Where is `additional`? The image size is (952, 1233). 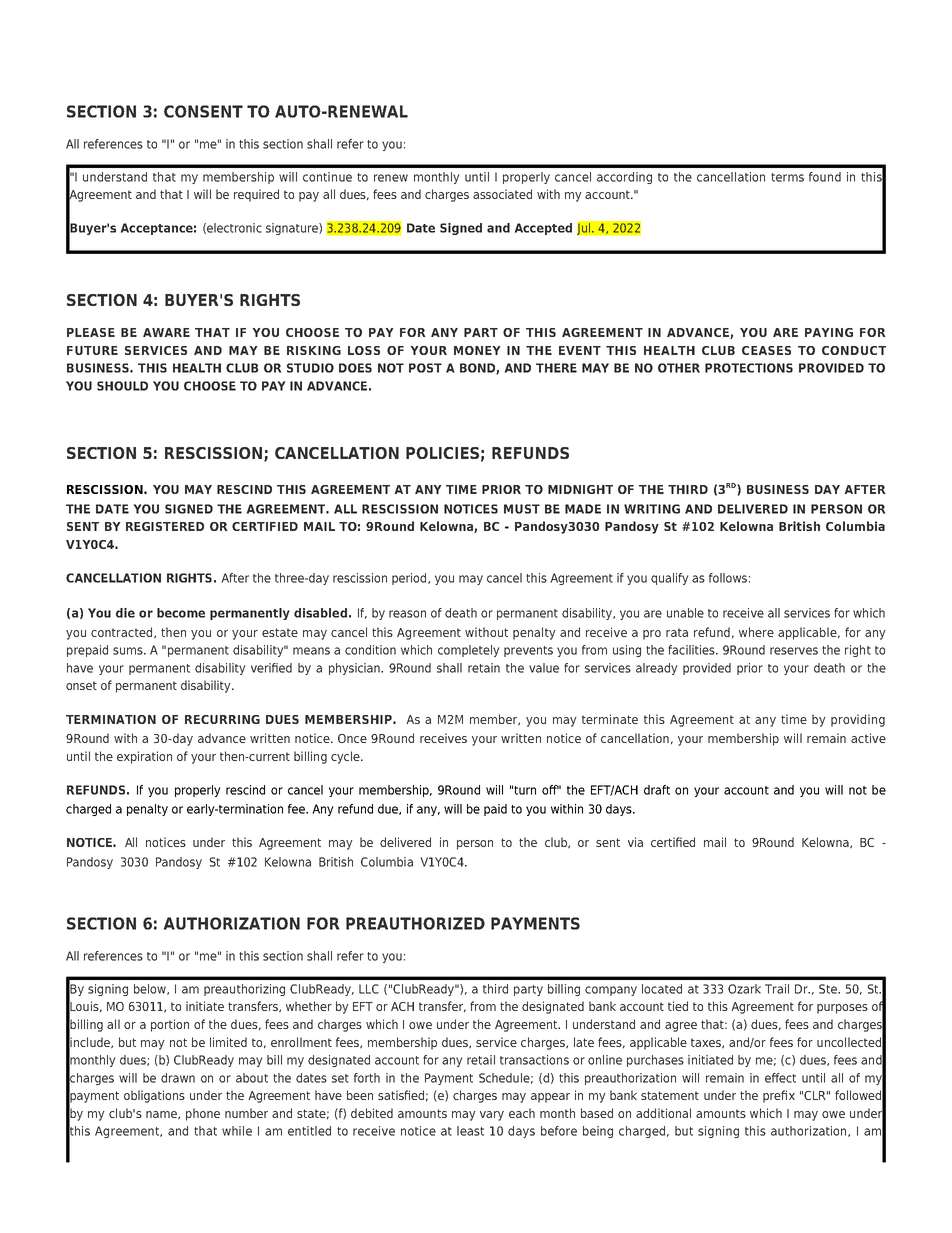 additional is located at coordinates (663, 1113).
